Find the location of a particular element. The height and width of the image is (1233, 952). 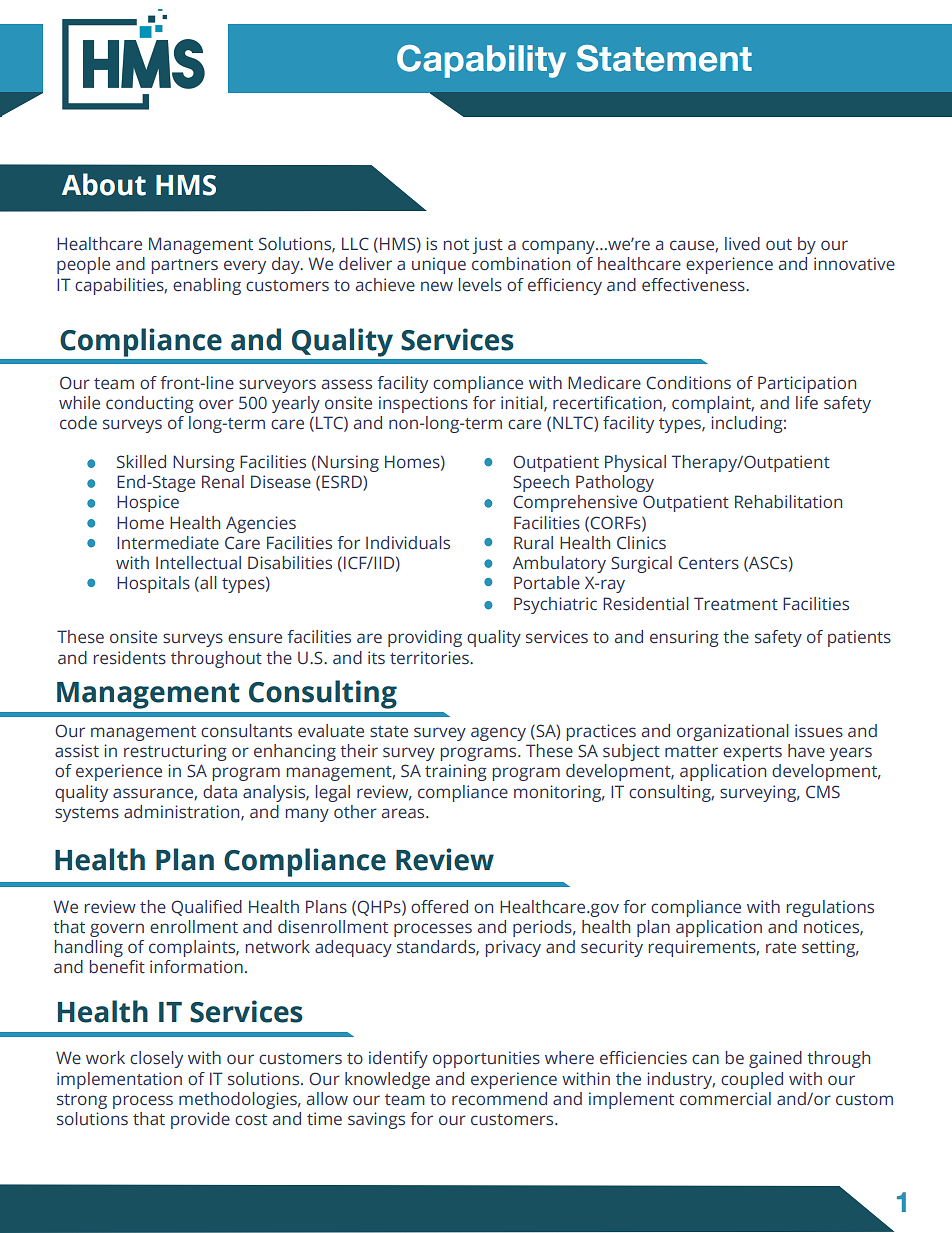

Capability is located at coordinates (481, 61).
